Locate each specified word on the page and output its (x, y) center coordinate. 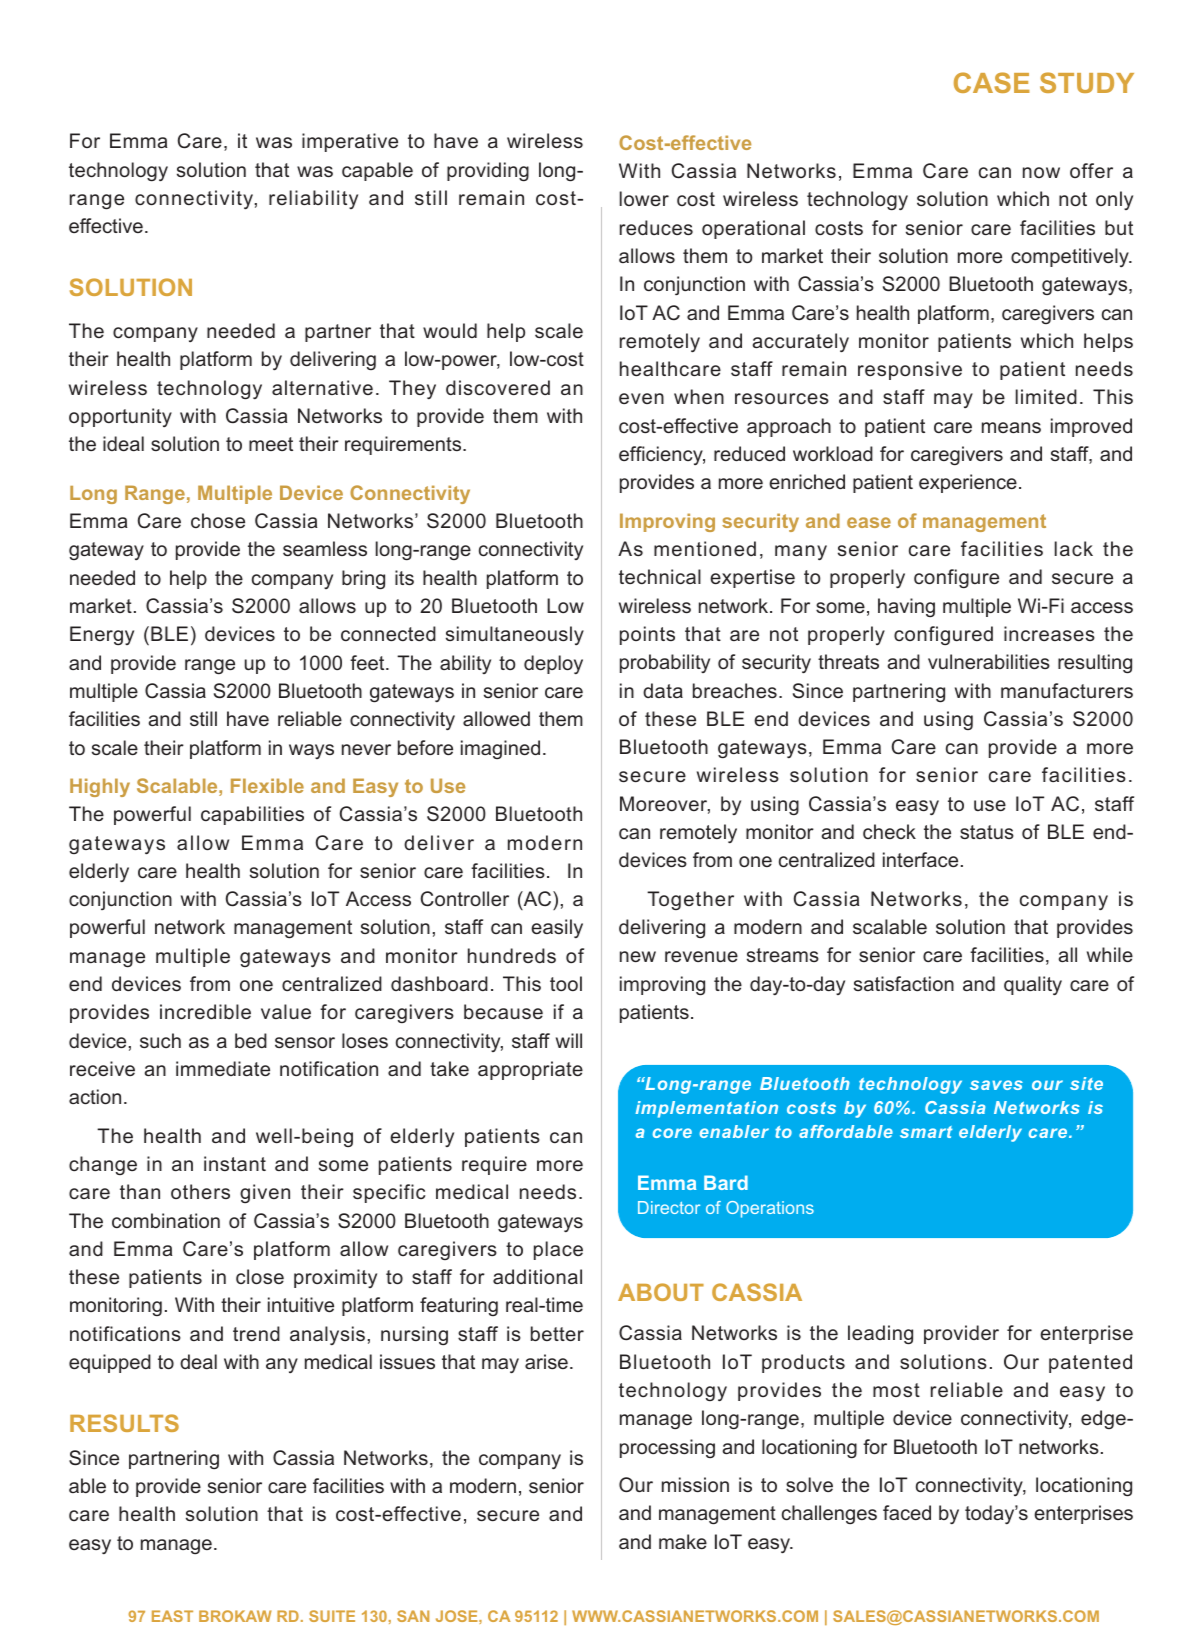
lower (644, 198)
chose (218, 520)
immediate (223, 1068)
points (647, 635)
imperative (350, 142)
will (569, 1040)
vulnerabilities (989, 661)
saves (996, 1085)
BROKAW (235, 1616)
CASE (992, 82)
